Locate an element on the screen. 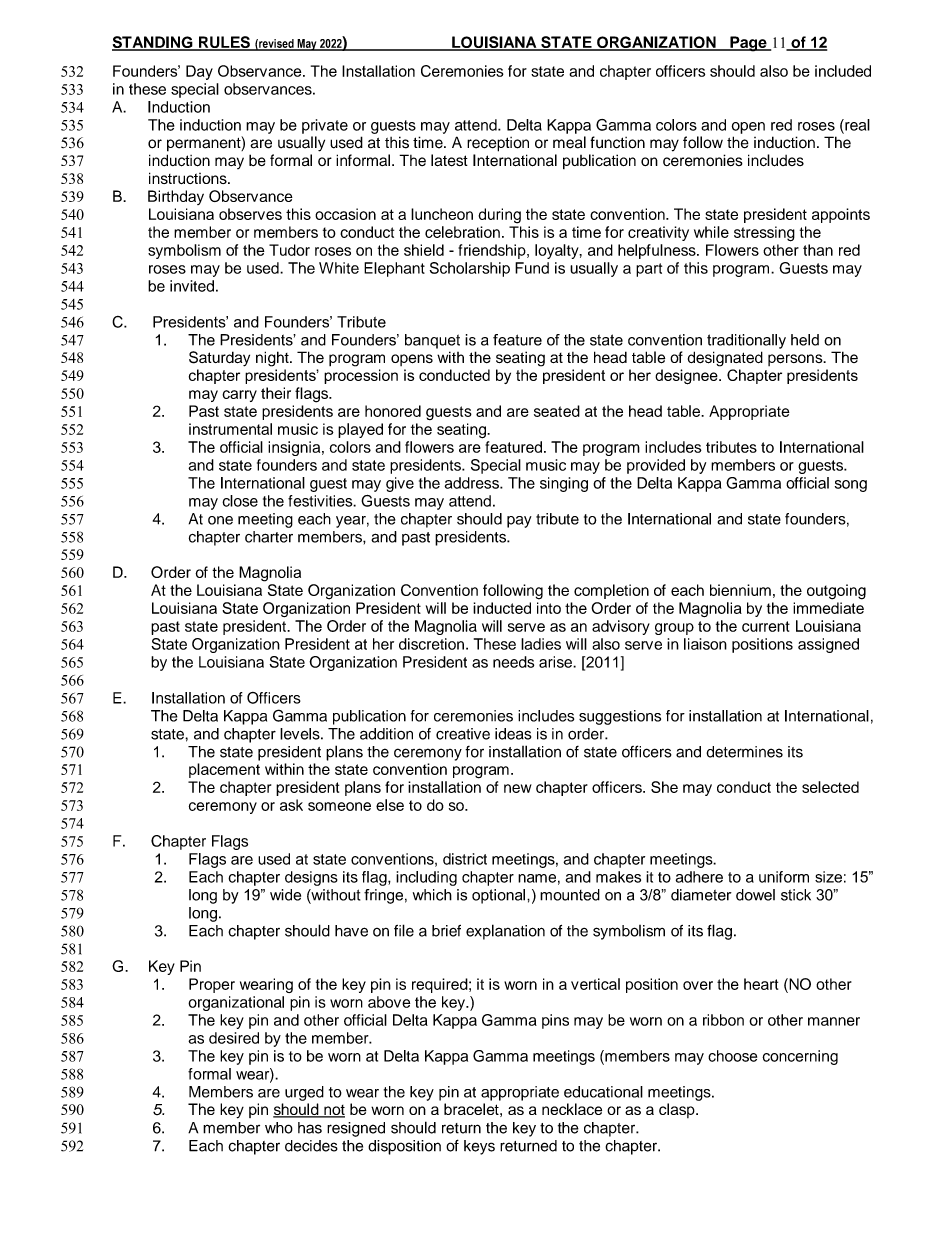 The image size is (952, 1233). current is located at coordinates (766, 626).
